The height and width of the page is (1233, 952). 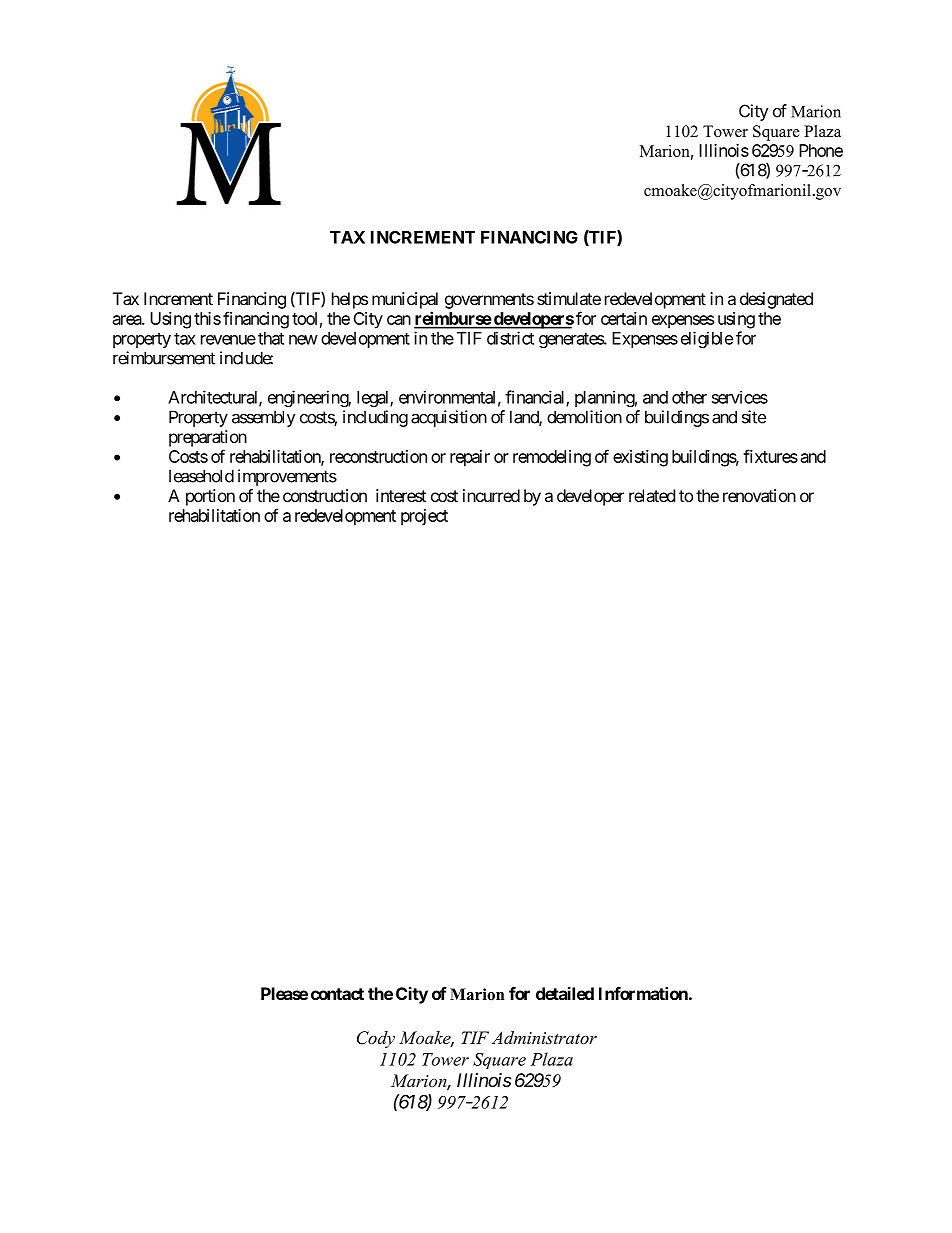 What do you see at coordinates (210, 497) in the page?
I see `portion` at bounding box center [210, 497].
